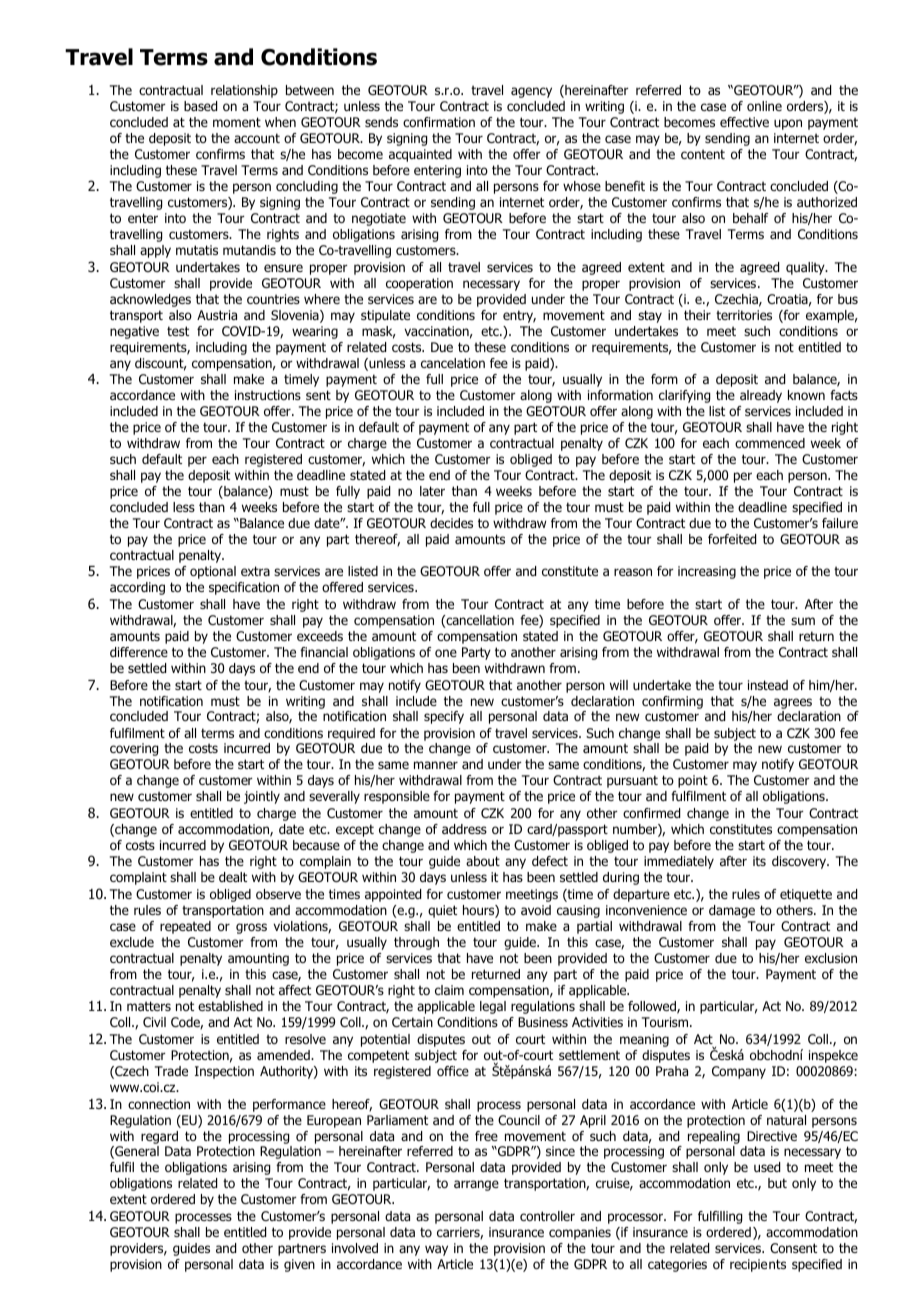  What do you see at coordinates (213, 572) in the screenshot?
I see `optional` at bounding box center [213, 572].
